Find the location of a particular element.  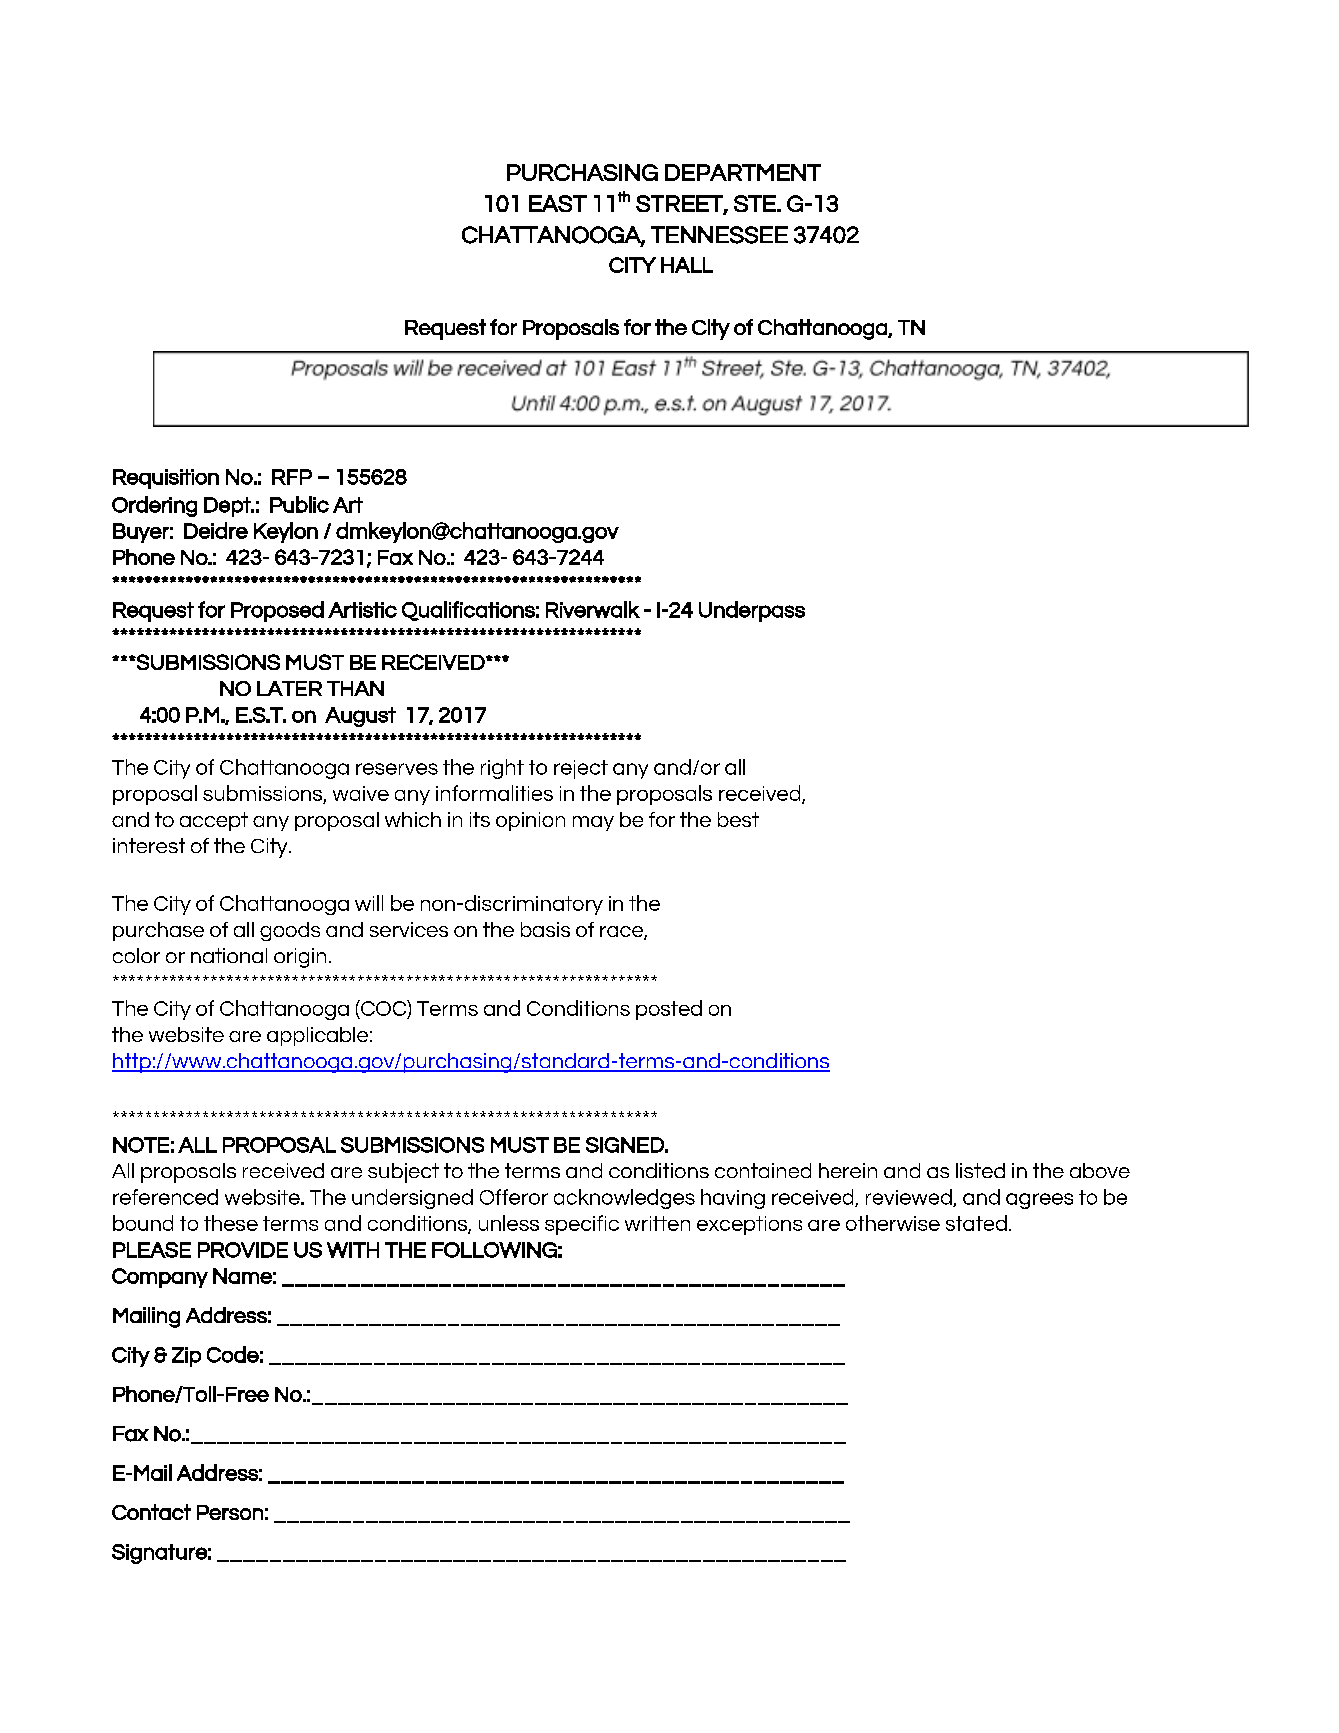

Underpass is located at coordinates (752, 611).
